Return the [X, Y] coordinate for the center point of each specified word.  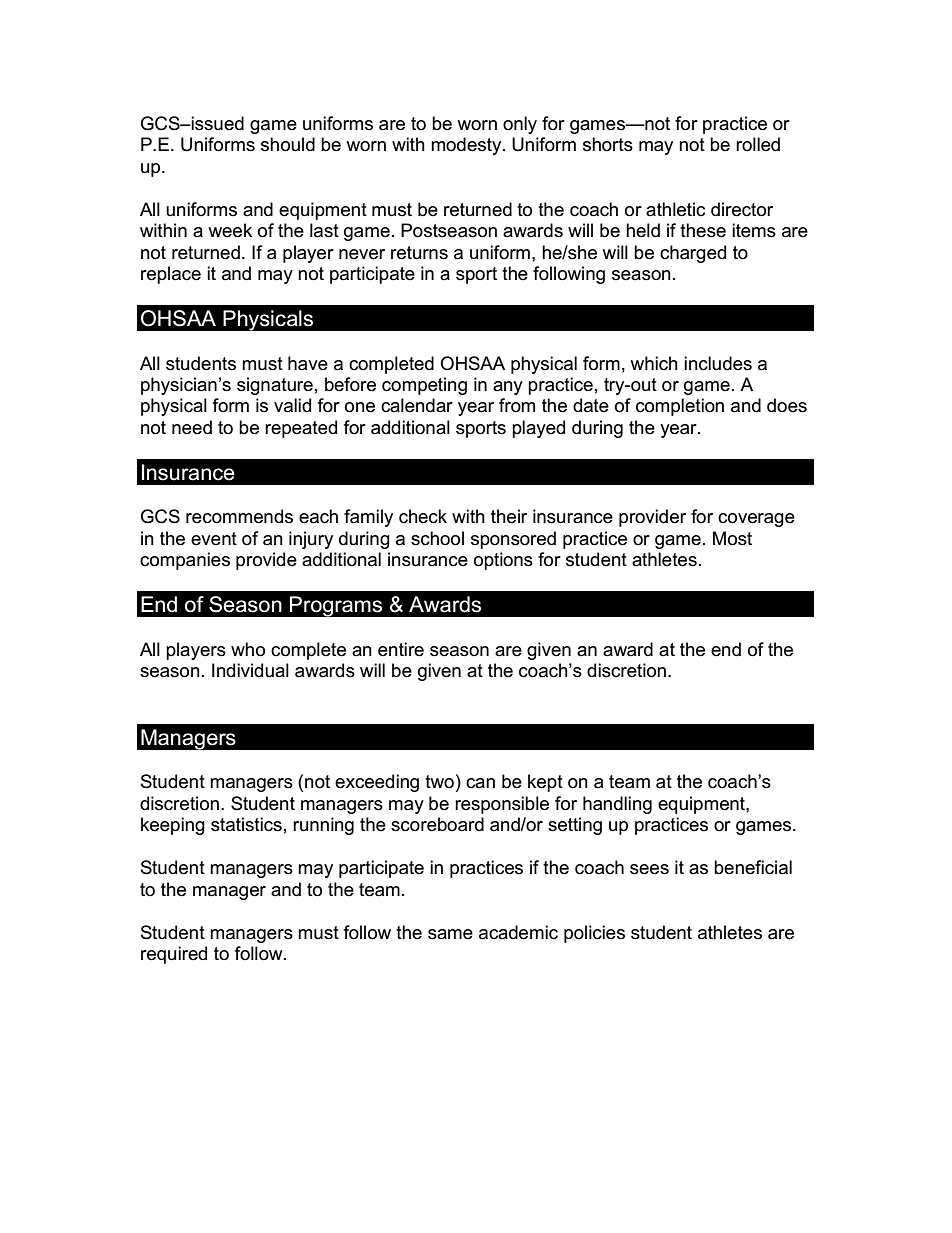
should [288, 144]
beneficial [753, 867]
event [214, 539]
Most [732, 538]
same [450, 934]
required [174, 955]
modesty [467, 146]
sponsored [513, 540]
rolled [758, 144]
